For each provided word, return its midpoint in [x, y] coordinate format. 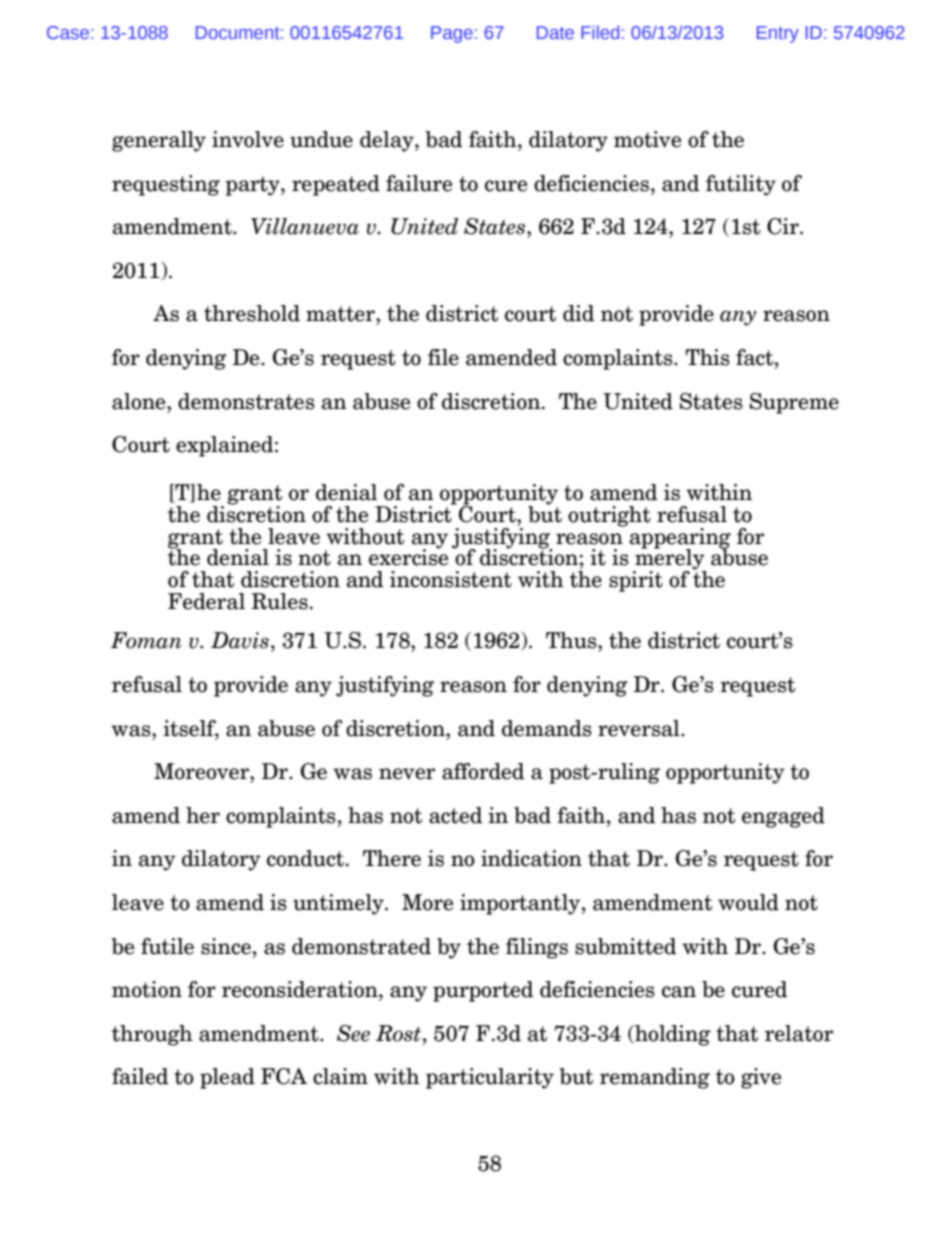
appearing [680, 539]
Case [68, 32]
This [707, 357]
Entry [778, 34]
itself [191, 729]
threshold [252, 313]
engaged [783, 817]
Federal [206, 601]
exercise [408, 556]
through [152, 1035]
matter [341, 314]
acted [455, 815]
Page [452, 34]
